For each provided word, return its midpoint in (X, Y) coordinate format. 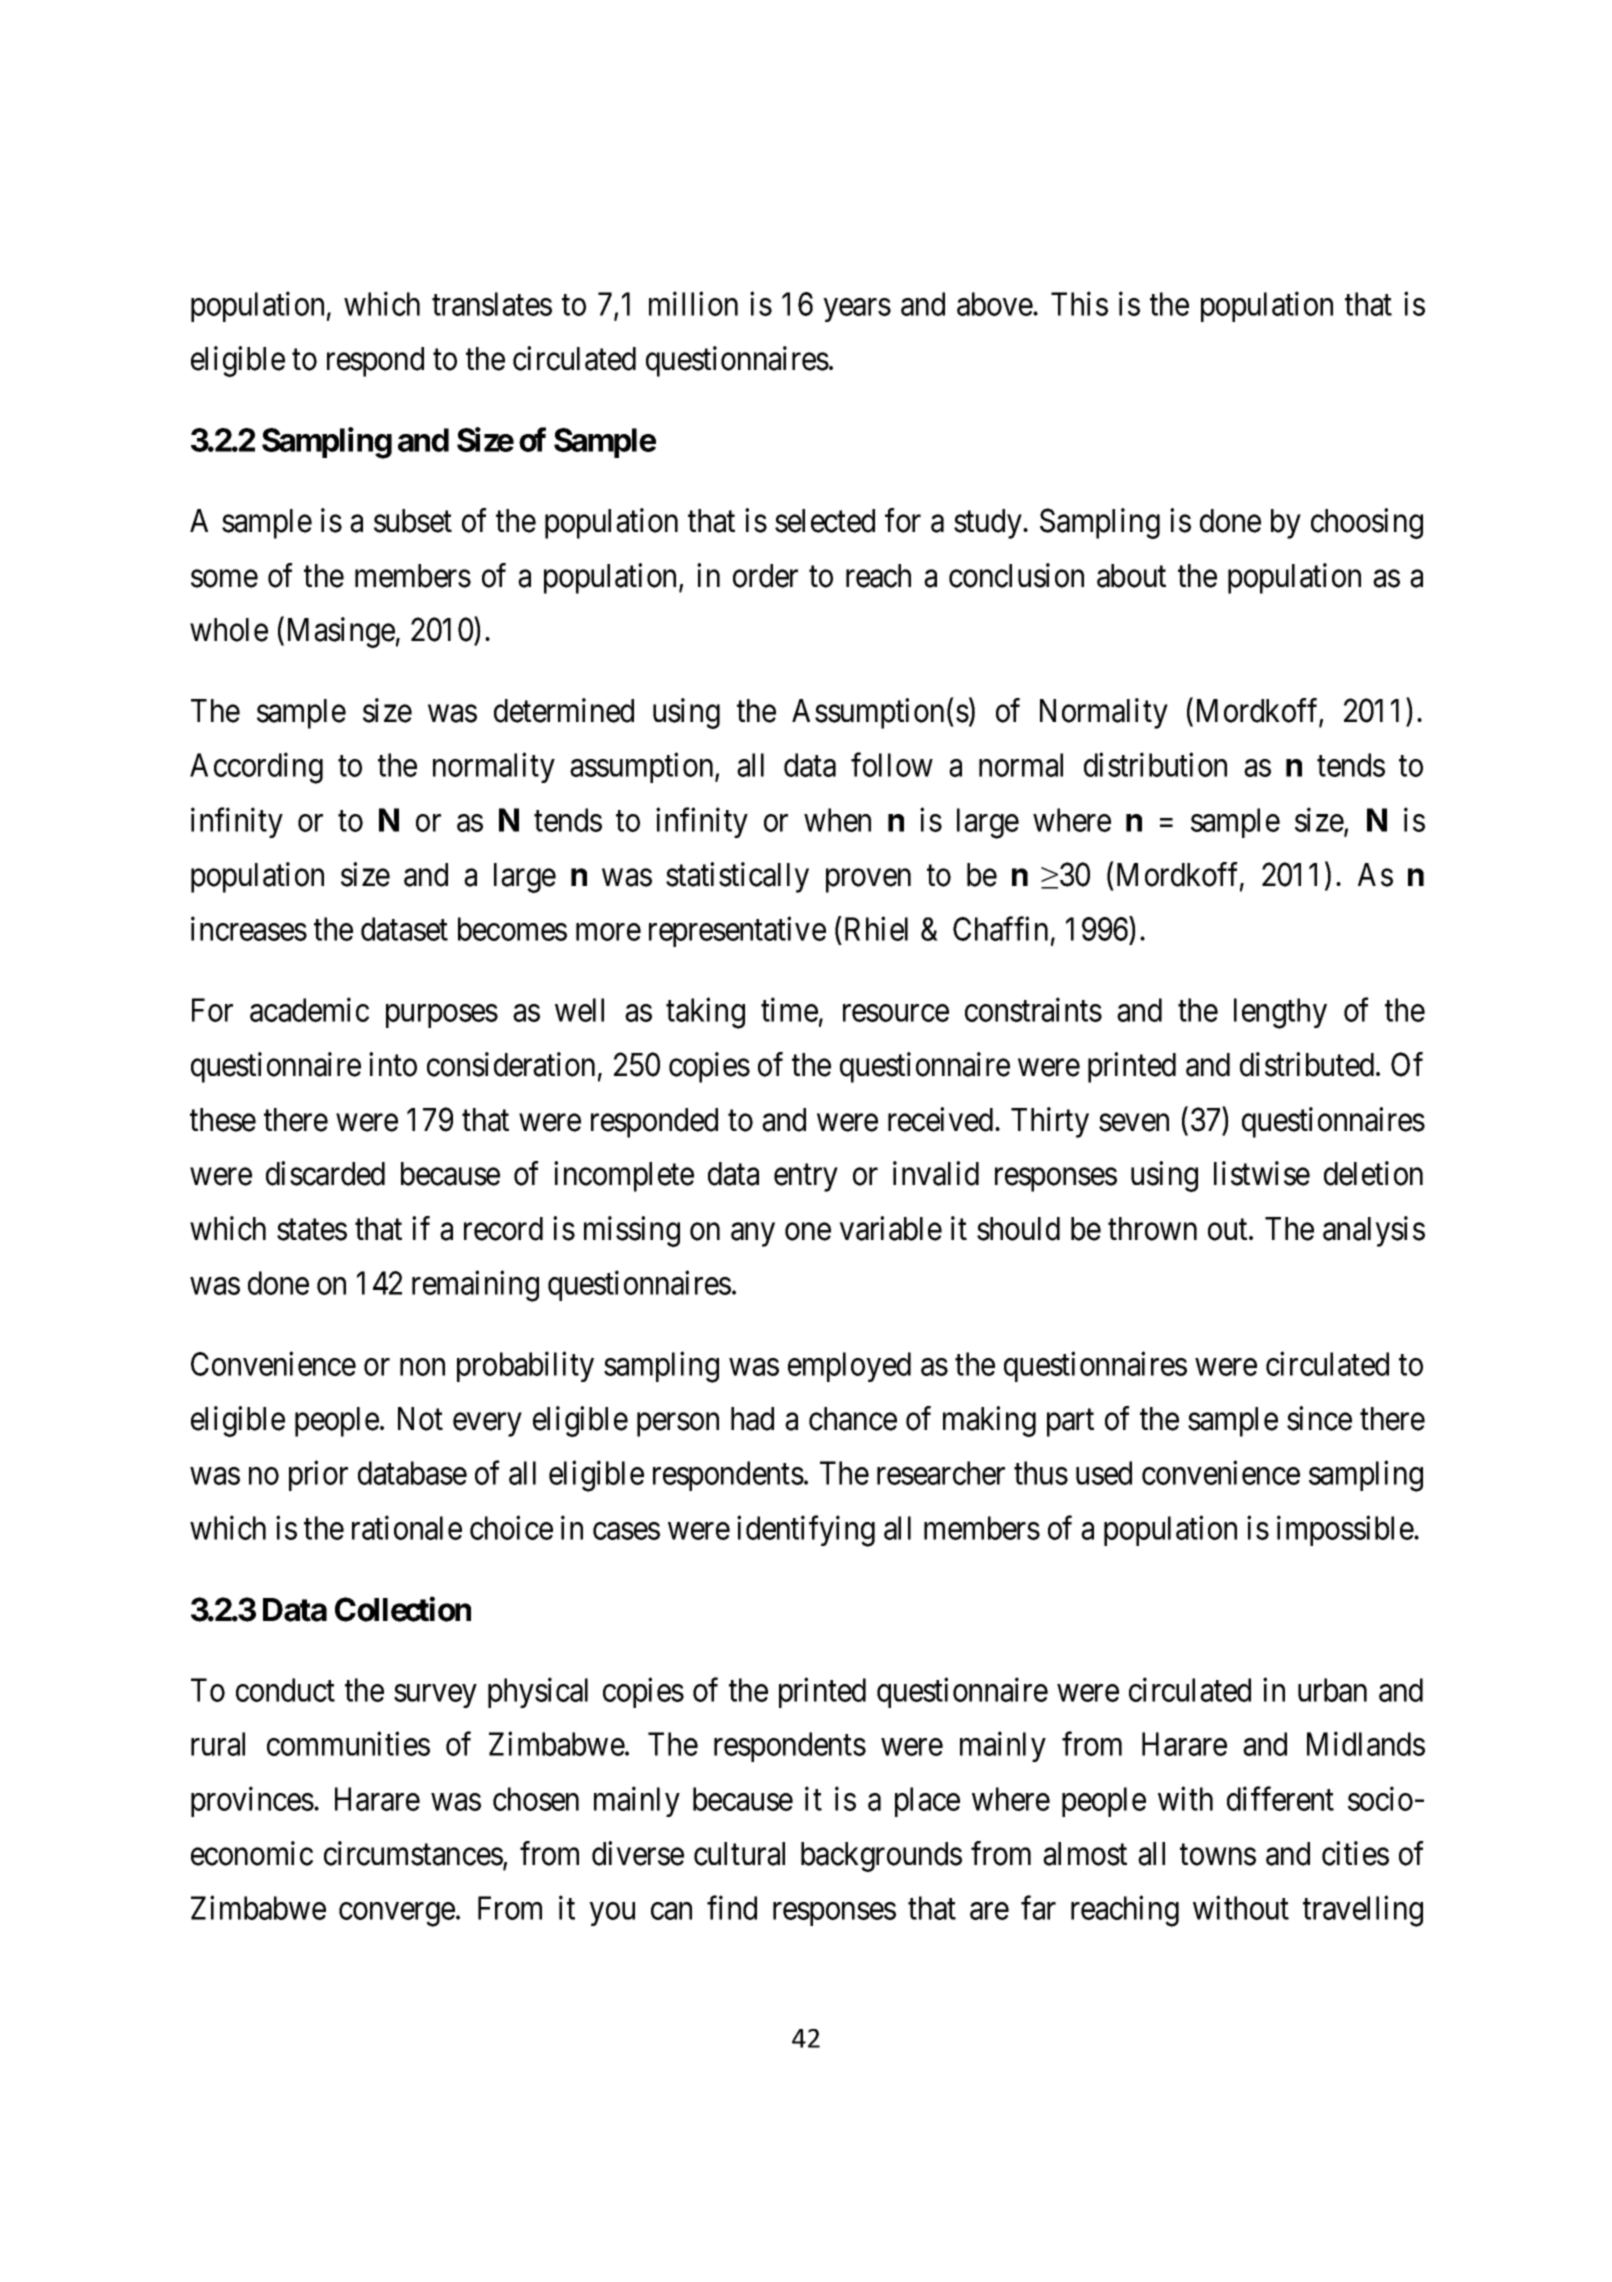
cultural (739, 1854)
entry (806, 1178)
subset (413, 521)
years (857, 310)
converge (397, 1915)
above (995, 304)
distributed (1308, 1064)
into (393, 1064)
